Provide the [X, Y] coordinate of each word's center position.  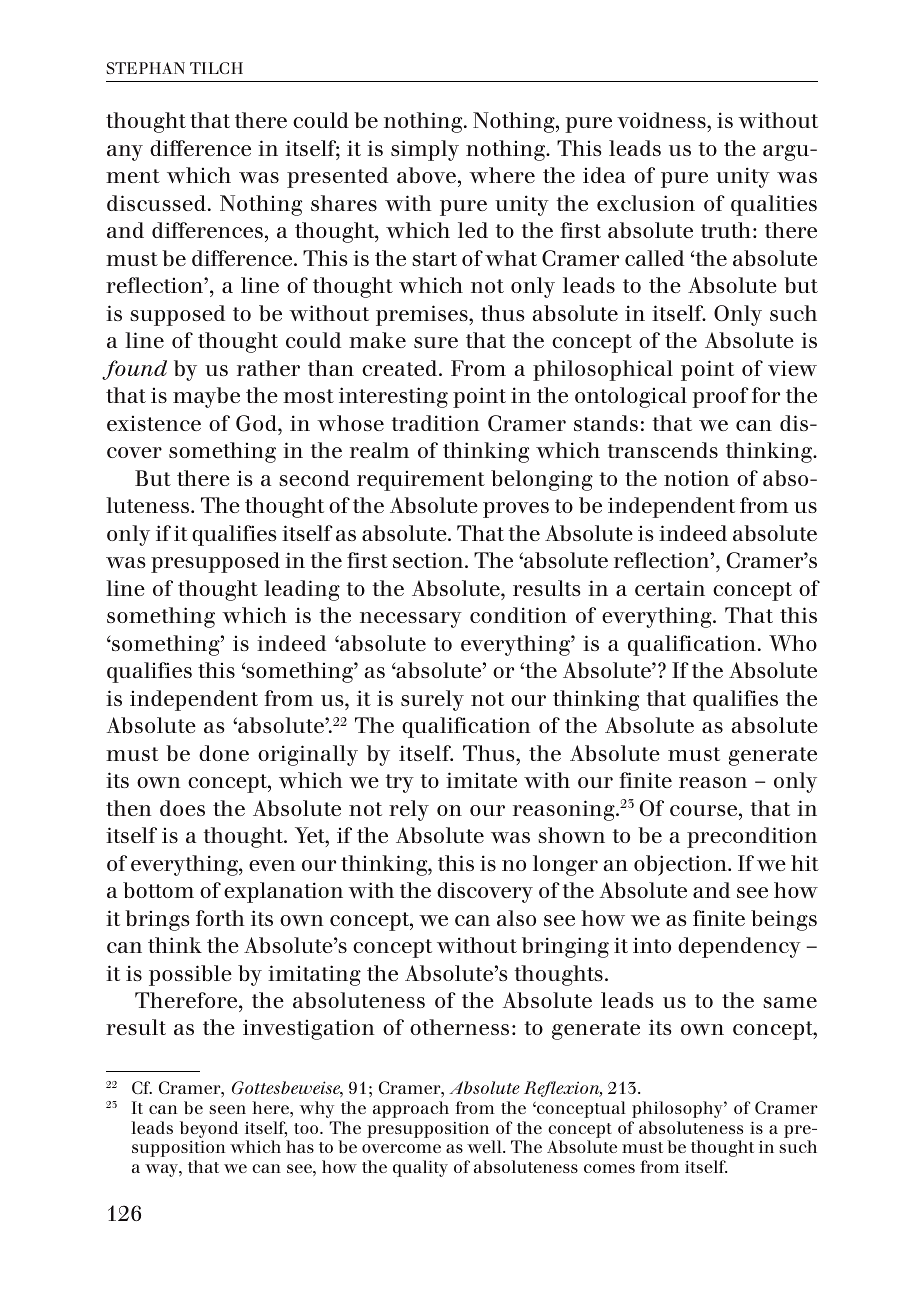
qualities [774, 205]
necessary [411, 620]
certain [670, 588]
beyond [209, 1129]
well [485, 1146]
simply [425, 150]
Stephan [145, 68]
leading [302, 590]
